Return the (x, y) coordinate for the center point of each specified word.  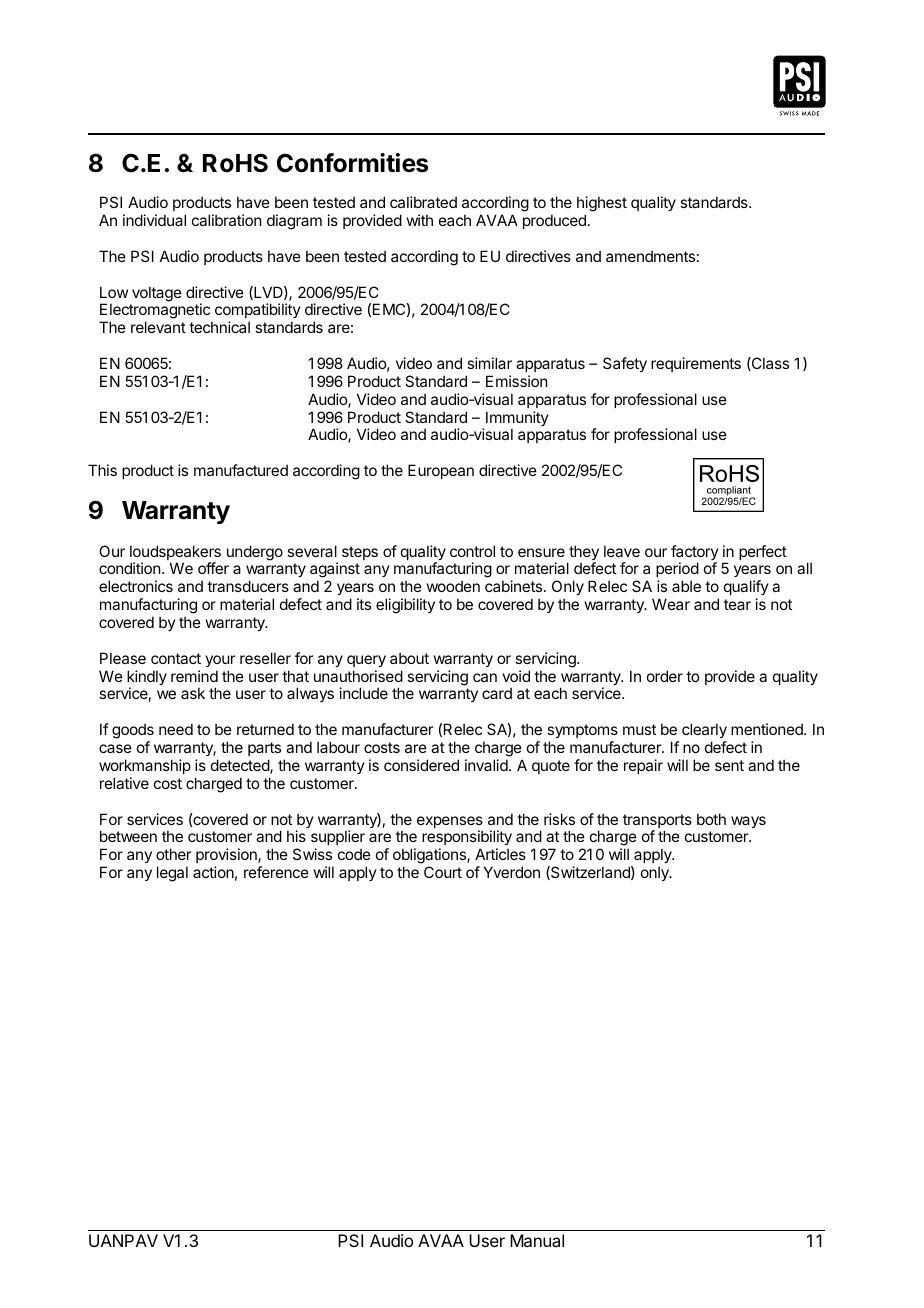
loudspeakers (175, 554)
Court (443, 872)
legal (172, 874)
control (472, 551)
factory (695, 554)
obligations (430, 857)
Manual (537, 1240)
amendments (650, 256)
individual (154, 220)
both (711, 819)
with (420, 220)
